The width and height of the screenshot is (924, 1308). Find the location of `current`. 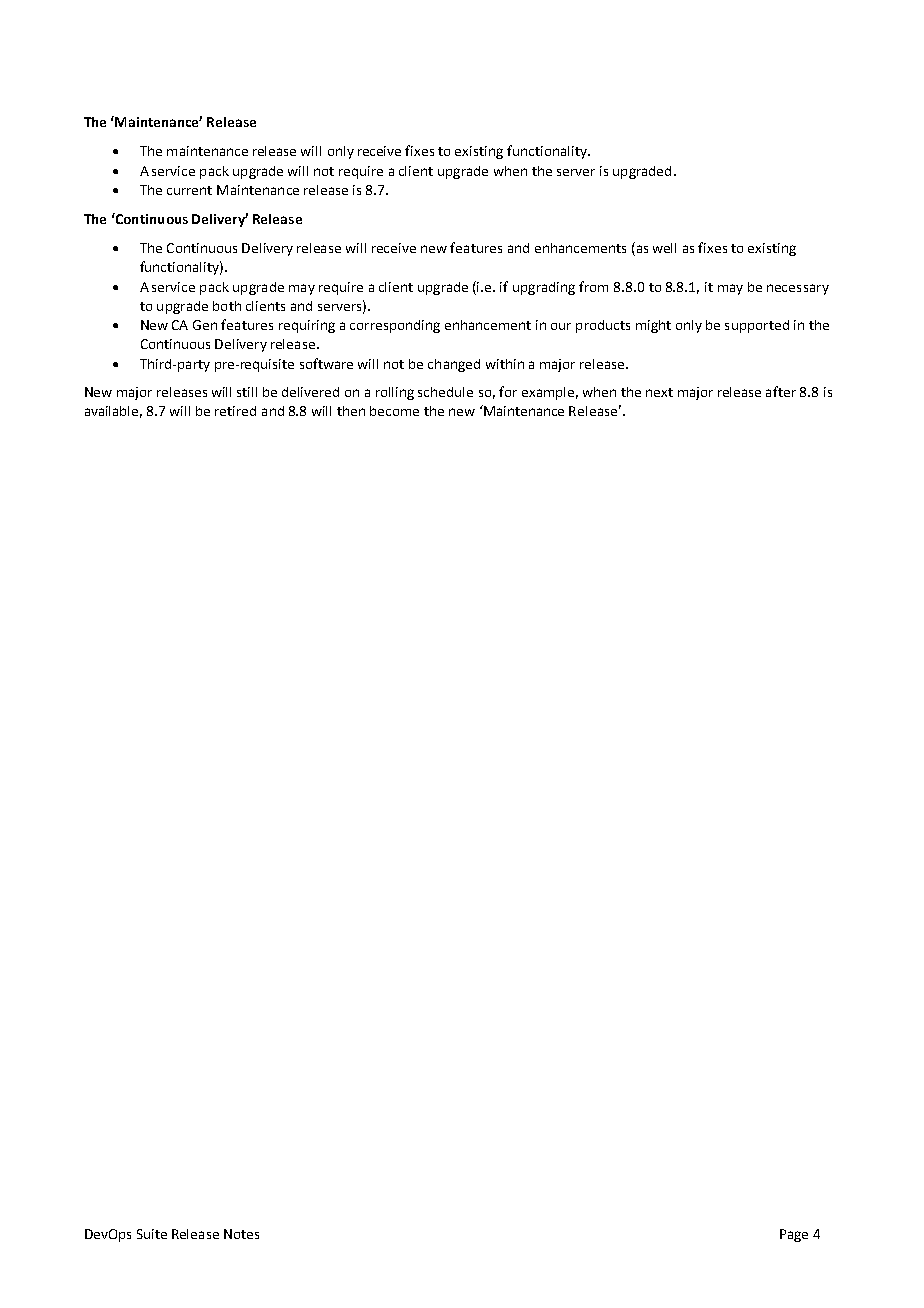

current is located at coordinates (189, 190).
